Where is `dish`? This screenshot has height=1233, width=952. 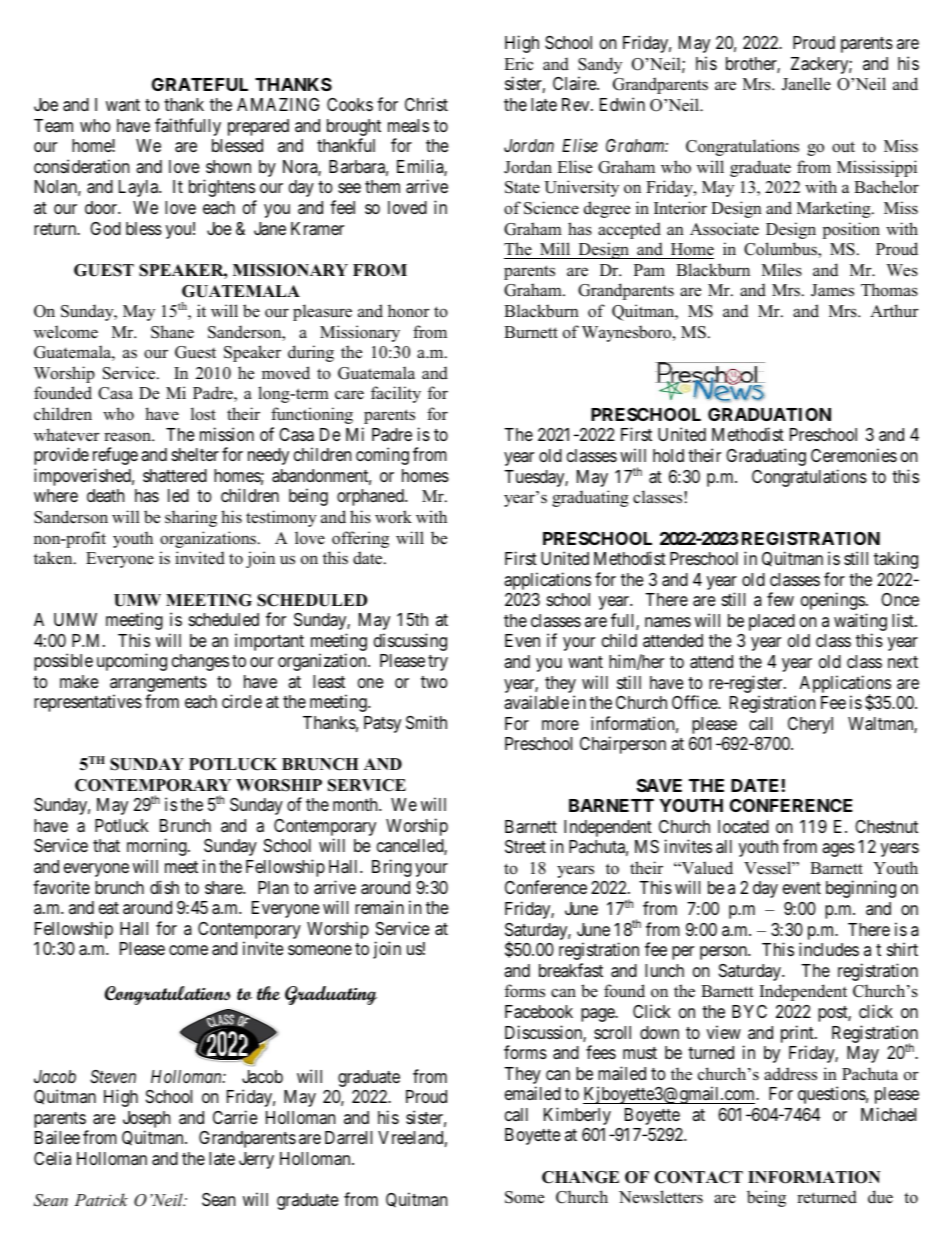
dish is located at coordinates (164, 887).
